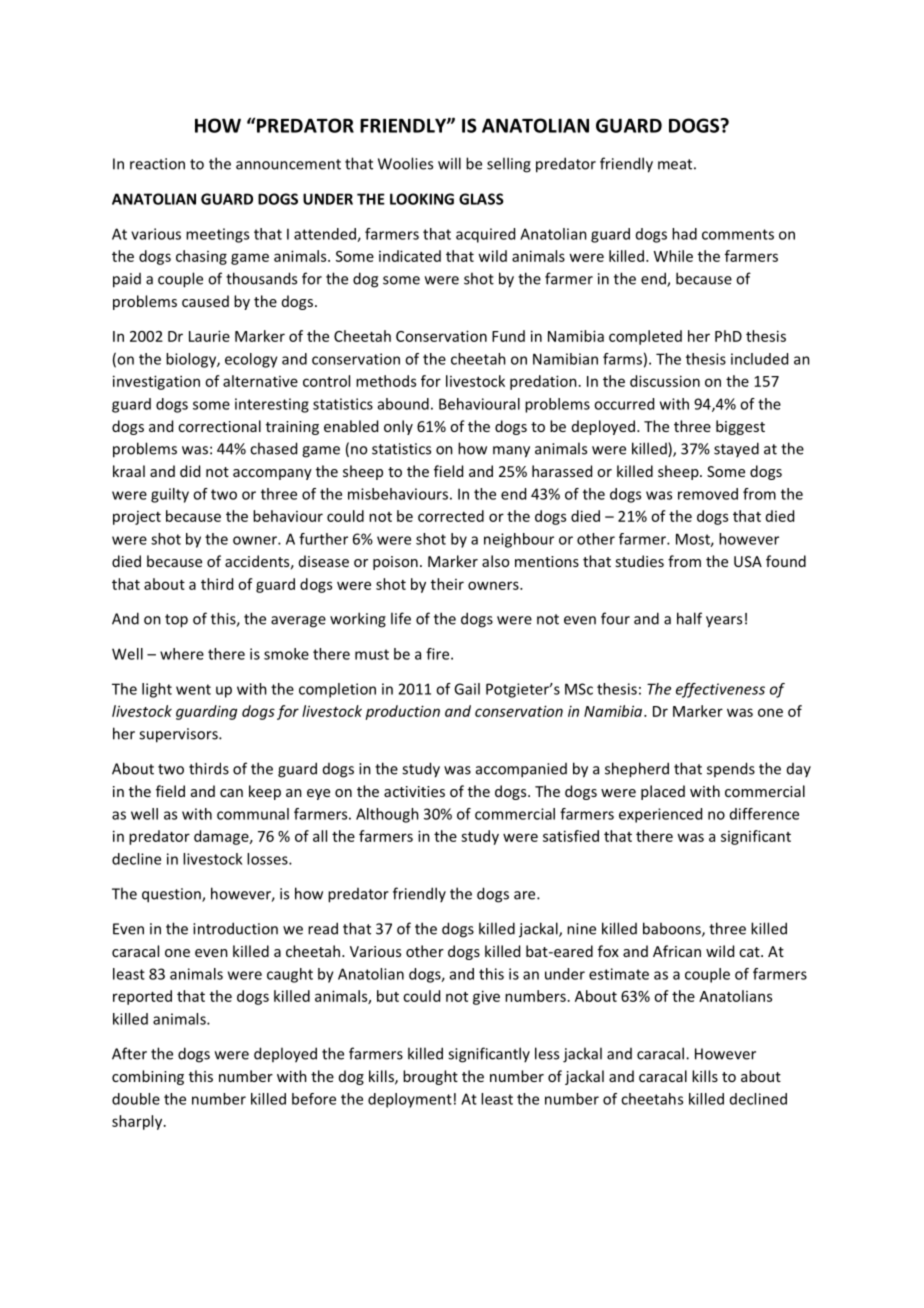 This screenshot has height=1308, width=924. Describe the element at coordinates (217, 235) in the screenshot. I see `meetings` at that location.
